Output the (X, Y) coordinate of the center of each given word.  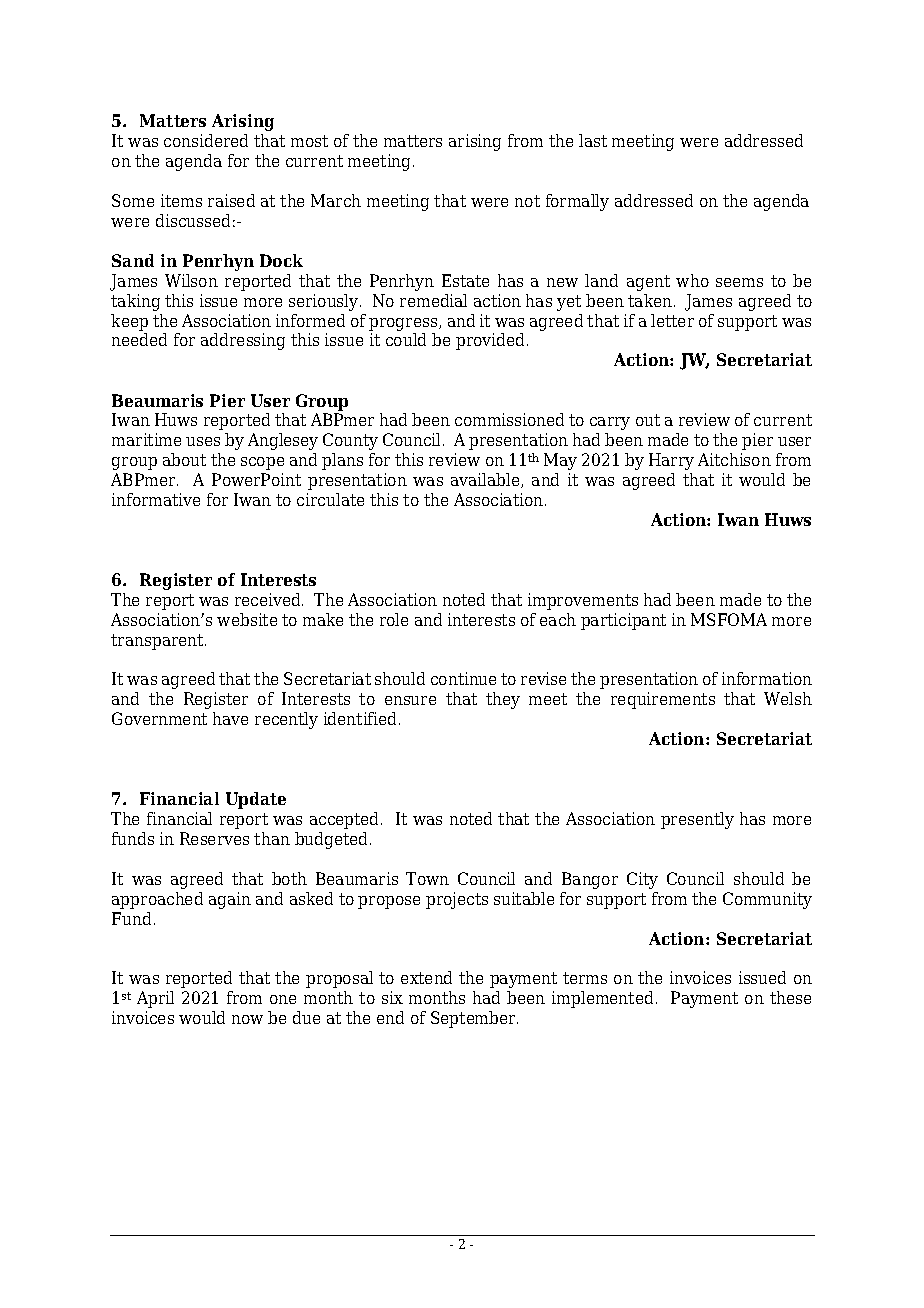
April (155, 999)
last (593, 140)
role (394, 619)
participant (623, 621)
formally (577, 202)
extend (426, 977)
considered (206, 140)
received (269, 599)
